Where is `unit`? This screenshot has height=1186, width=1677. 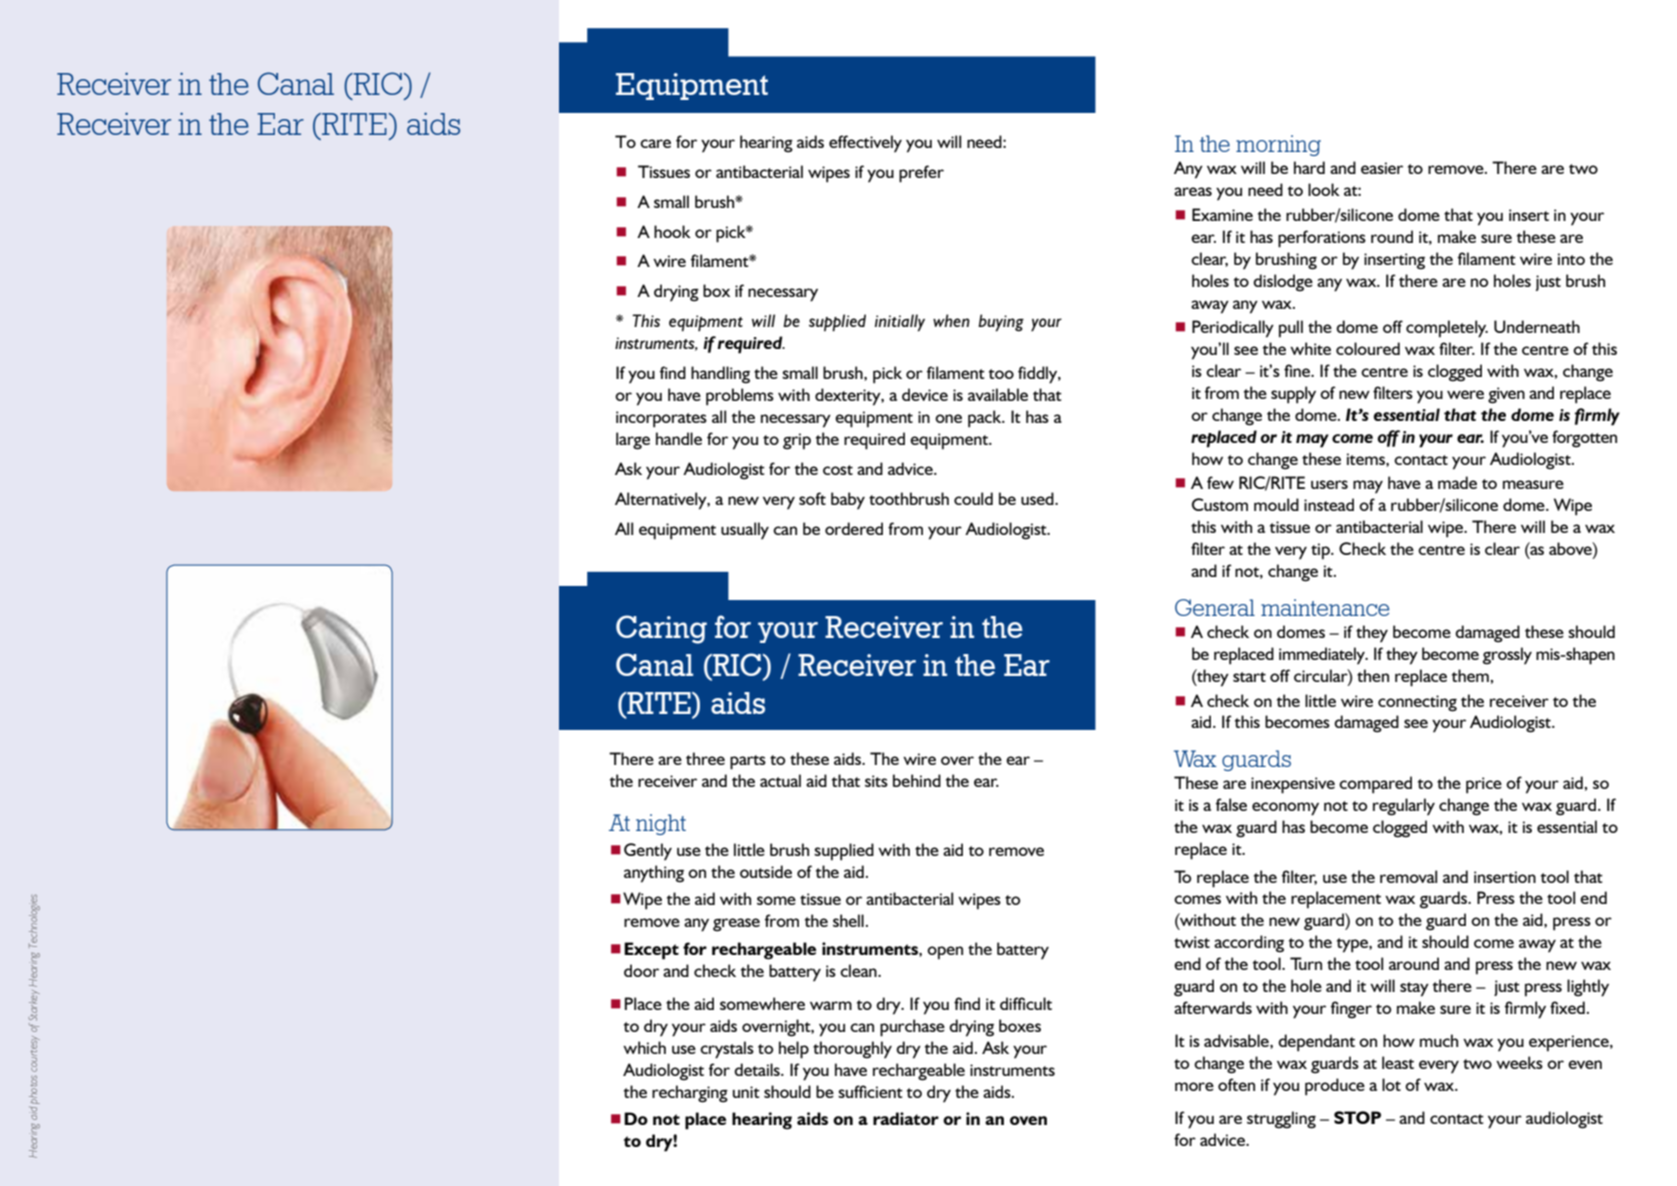 unit is located at coordinates (746, 1092).
